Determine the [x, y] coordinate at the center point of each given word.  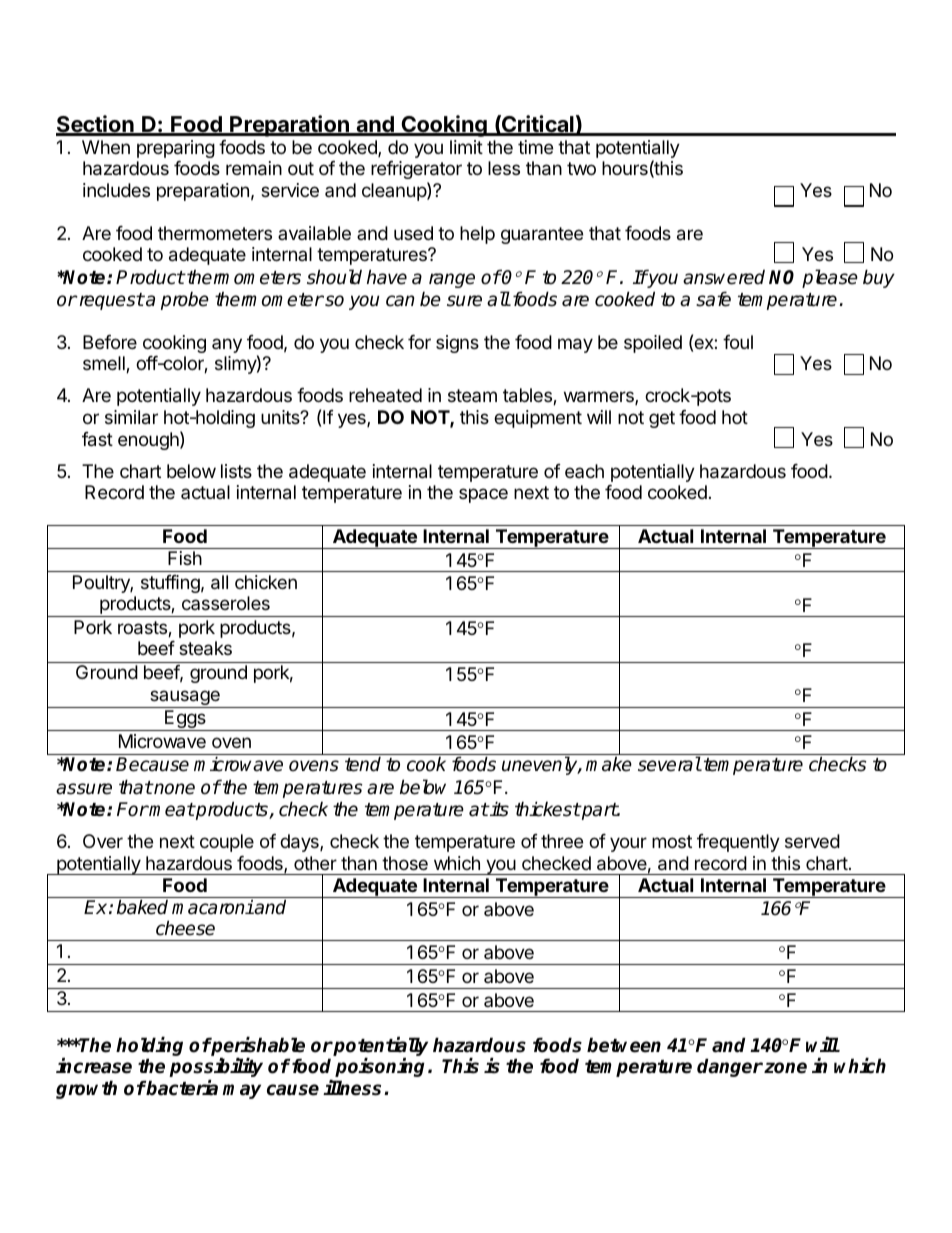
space [483, 495]
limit [466, 147]
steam [472, 395]
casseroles [226, 603]
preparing [176, 149]
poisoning [382, 1067]
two [581, 168]
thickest [548, 809]
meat [171, 810]
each [584, 471]
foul [738, 342]
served [812, 841]
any [227, 345]
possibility [216, 1067]
